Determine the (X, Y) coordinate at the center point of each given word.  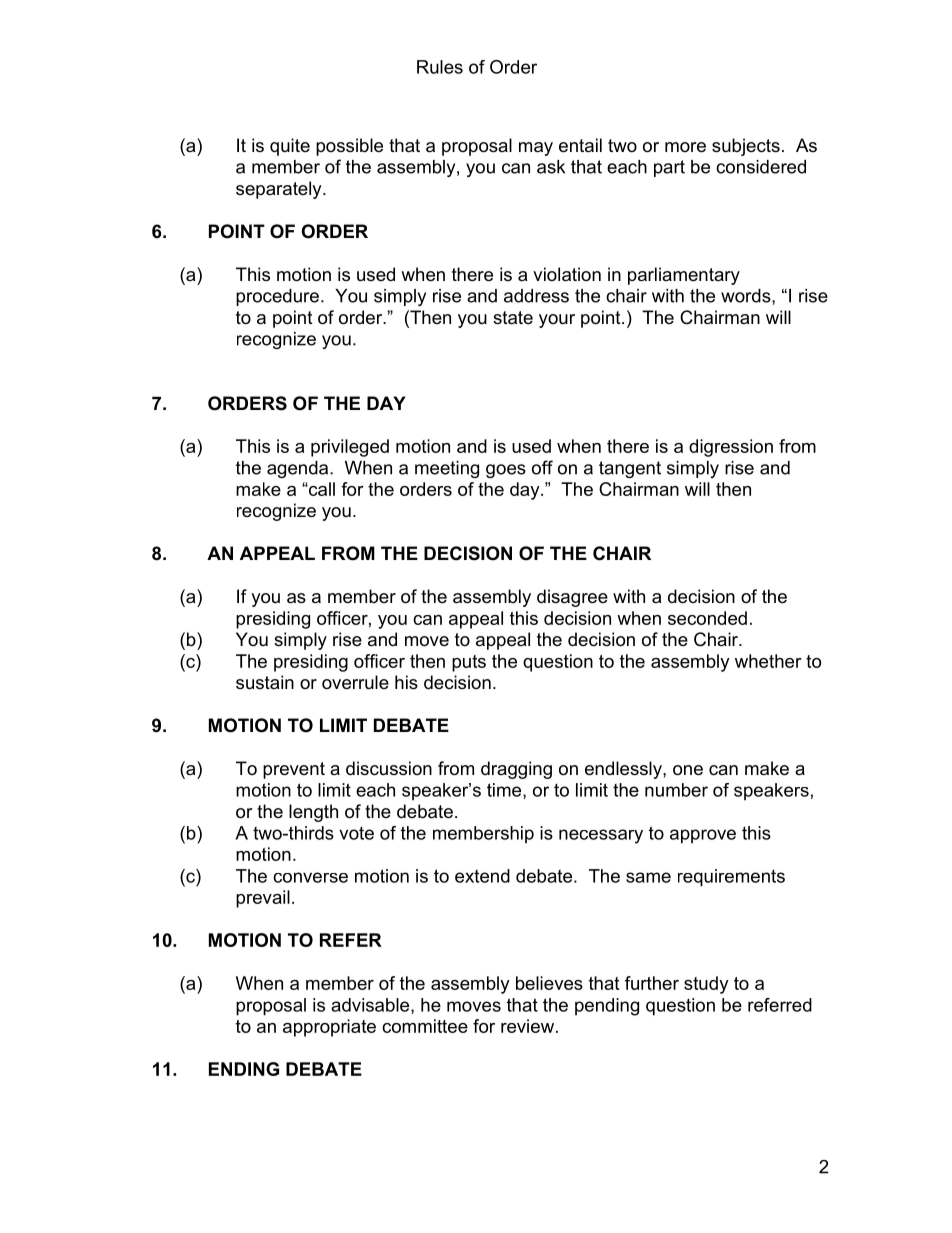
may (536, 149)
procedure (277, 297)
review (527, 1026)
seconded (707, 618)
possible (349, 147)
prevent (294, 770)
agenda (299, 469)
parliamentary (684, 276)
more (685, 147)
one (688, 770)
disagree (572, 598)
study (706, 985)
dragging (516, 770)
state (513, 318)
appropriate (329, 1028)
